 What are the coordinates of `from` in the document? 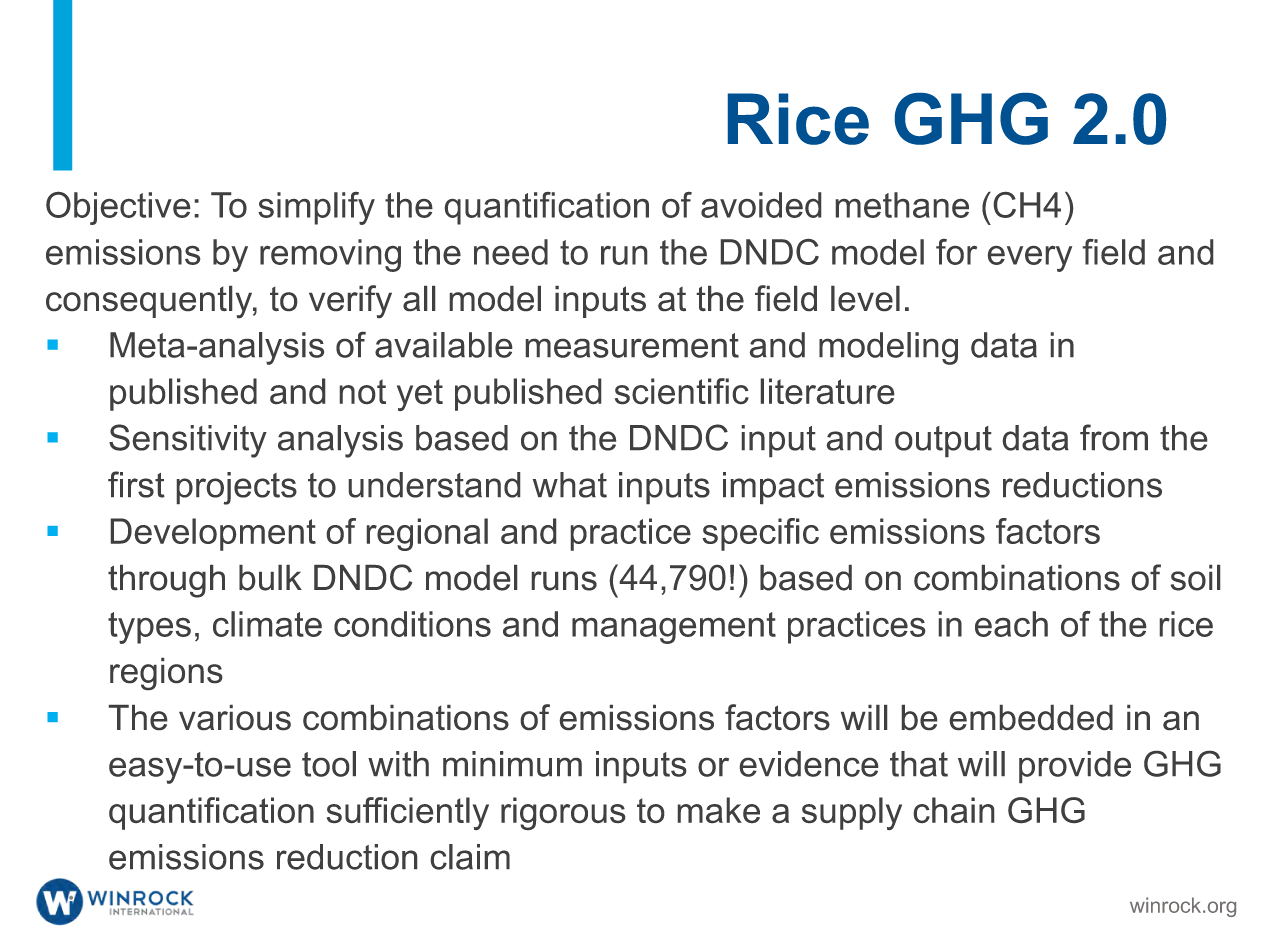 It's located at (1114, 437).
